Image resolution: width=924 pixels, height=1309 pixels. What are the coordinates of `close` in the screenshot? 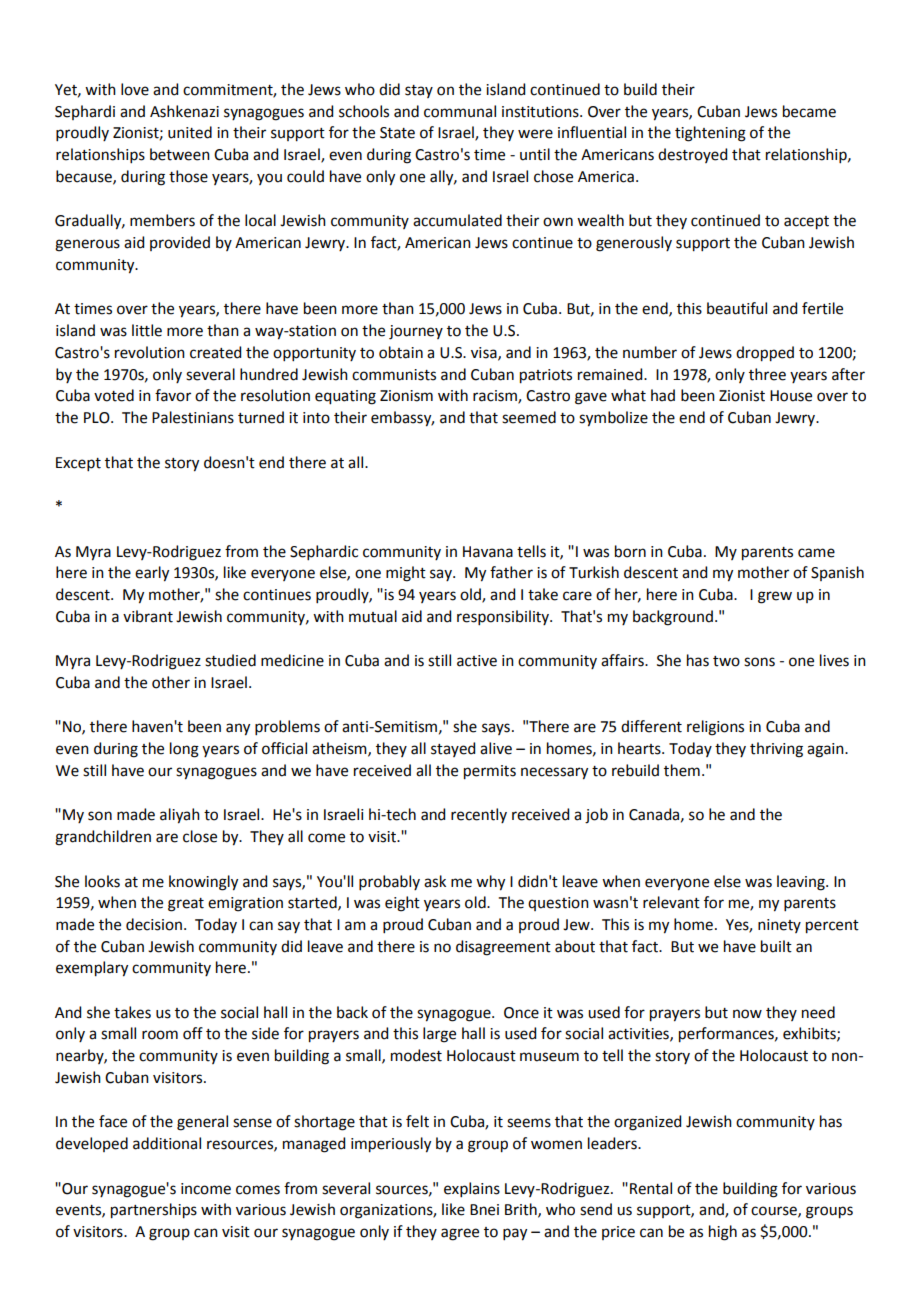 It's located at (200, 836).
